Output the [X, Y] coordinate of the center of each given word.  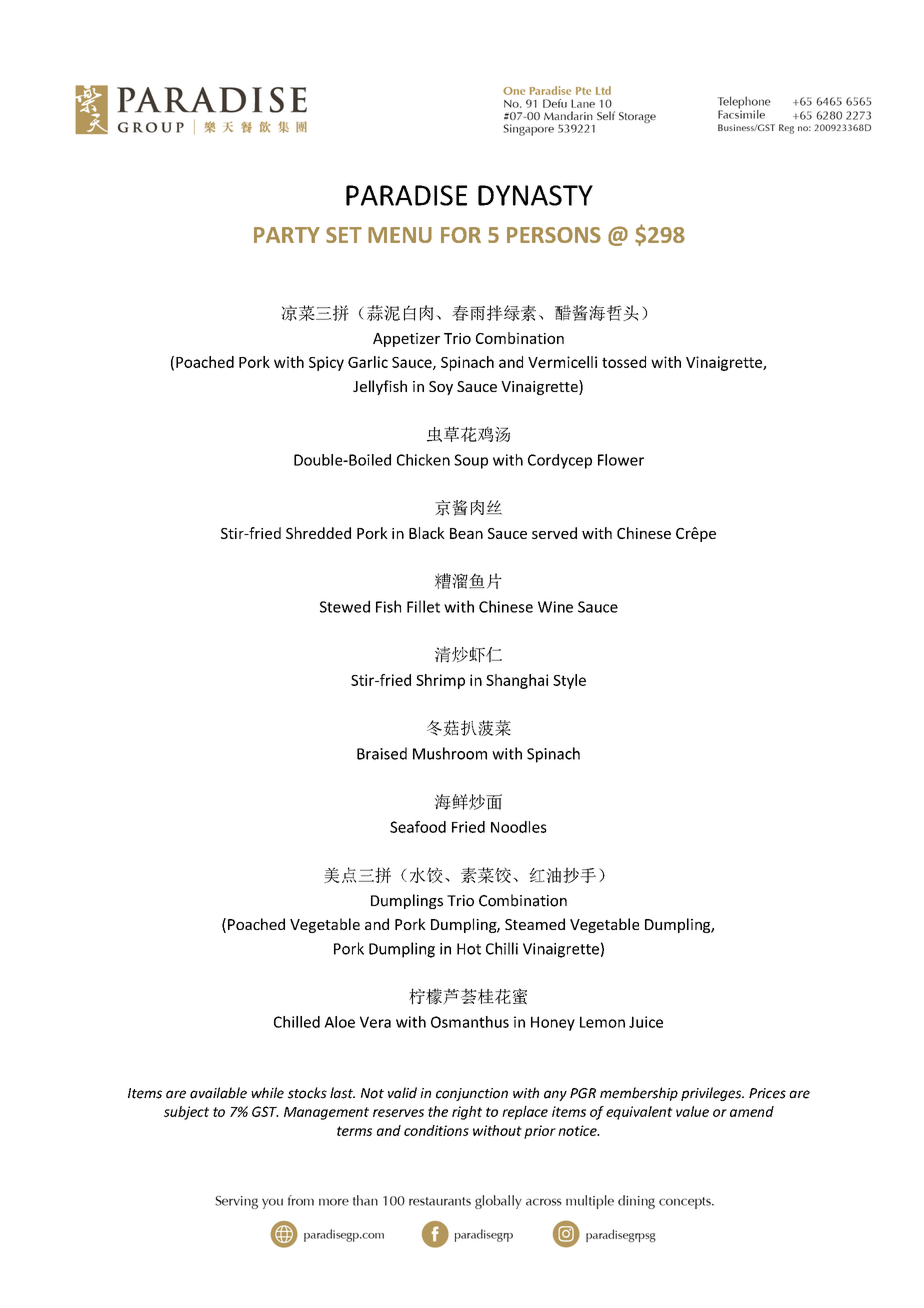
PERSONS [554, 235]
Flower [621, 460]
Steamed [535, 924]
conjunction [472, 1094]
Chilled [297, 1022]
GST [265, 1111]
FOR [461, 235]
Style [569, 681]
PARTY [287, 235]
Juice [646, 1022]
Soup [471, 461]
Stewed [345, 606]
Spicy [326, 363]
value [692, 1111]
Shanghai [517, 681]
